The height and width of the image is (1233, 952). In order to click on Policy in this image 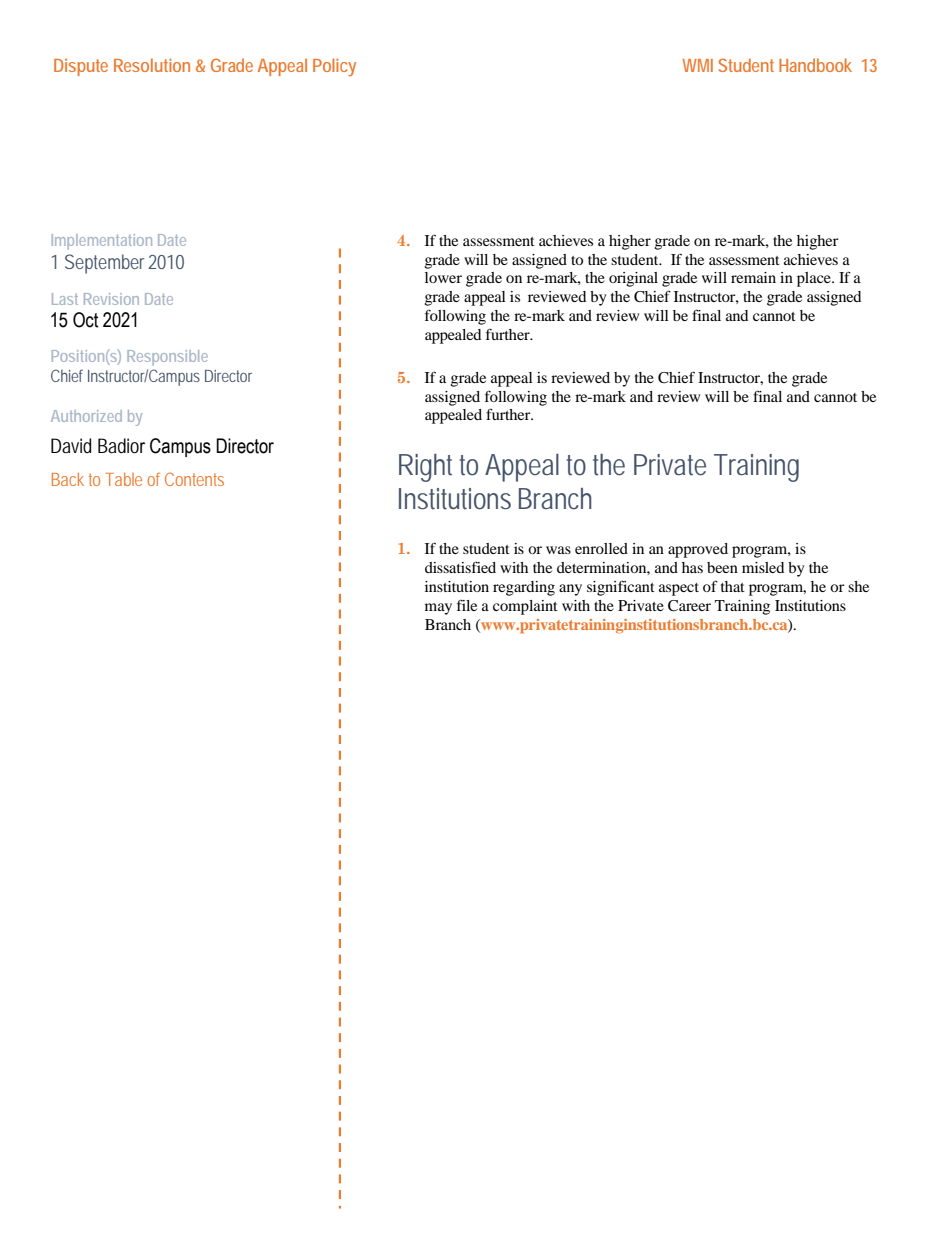, I will do `click(334, 67)`.
